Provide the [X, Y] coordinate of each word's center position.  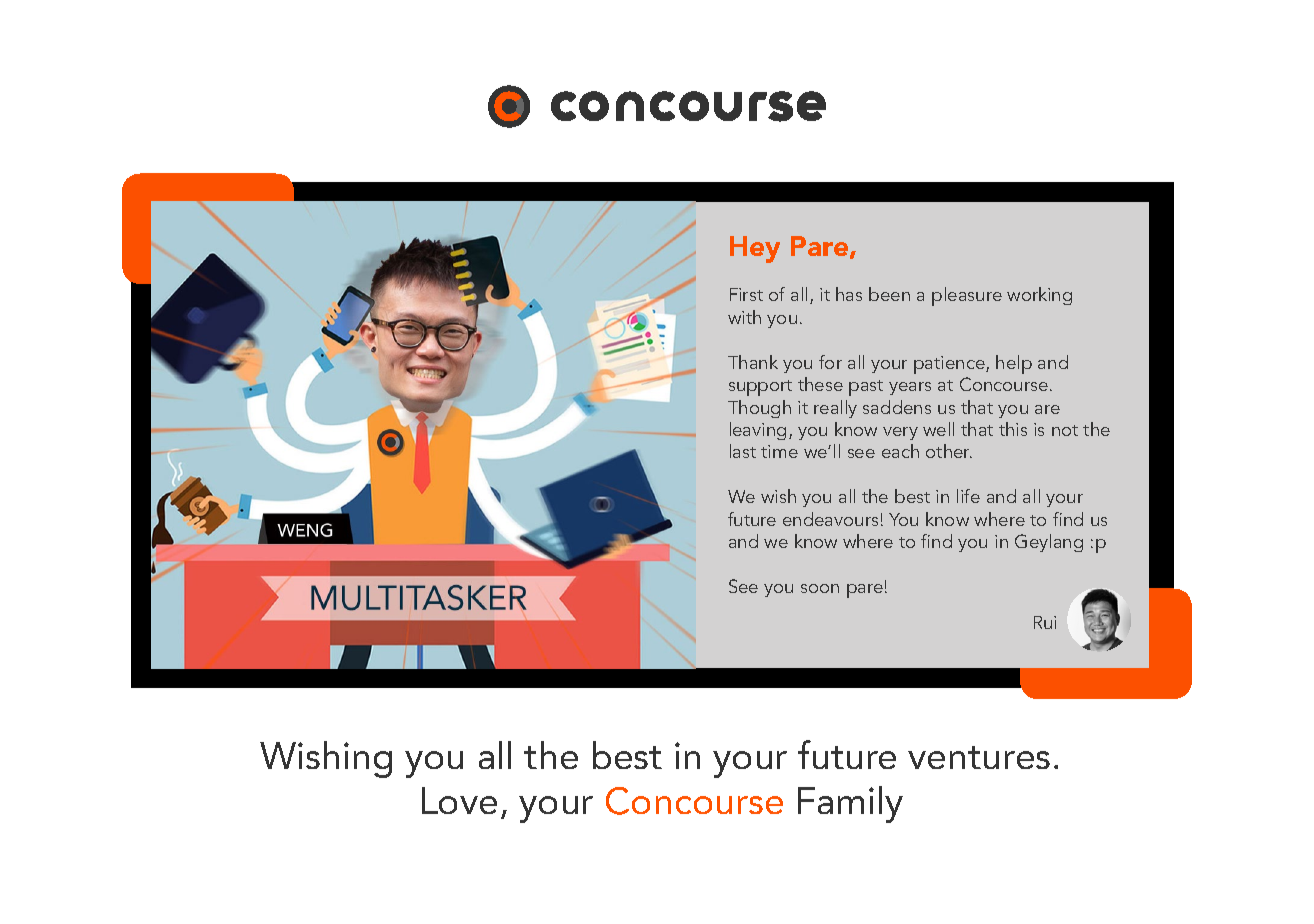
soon [820, 588]
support [760, 388]
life [968, 496]
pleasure [967, 296]
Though [759, 409]
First [746, 294]
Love [459, 800]
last [743, 451]
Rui [1045, 622]
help [1014, 364]
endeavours [830, 519]
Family [850, 804]
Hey [755, 249]
